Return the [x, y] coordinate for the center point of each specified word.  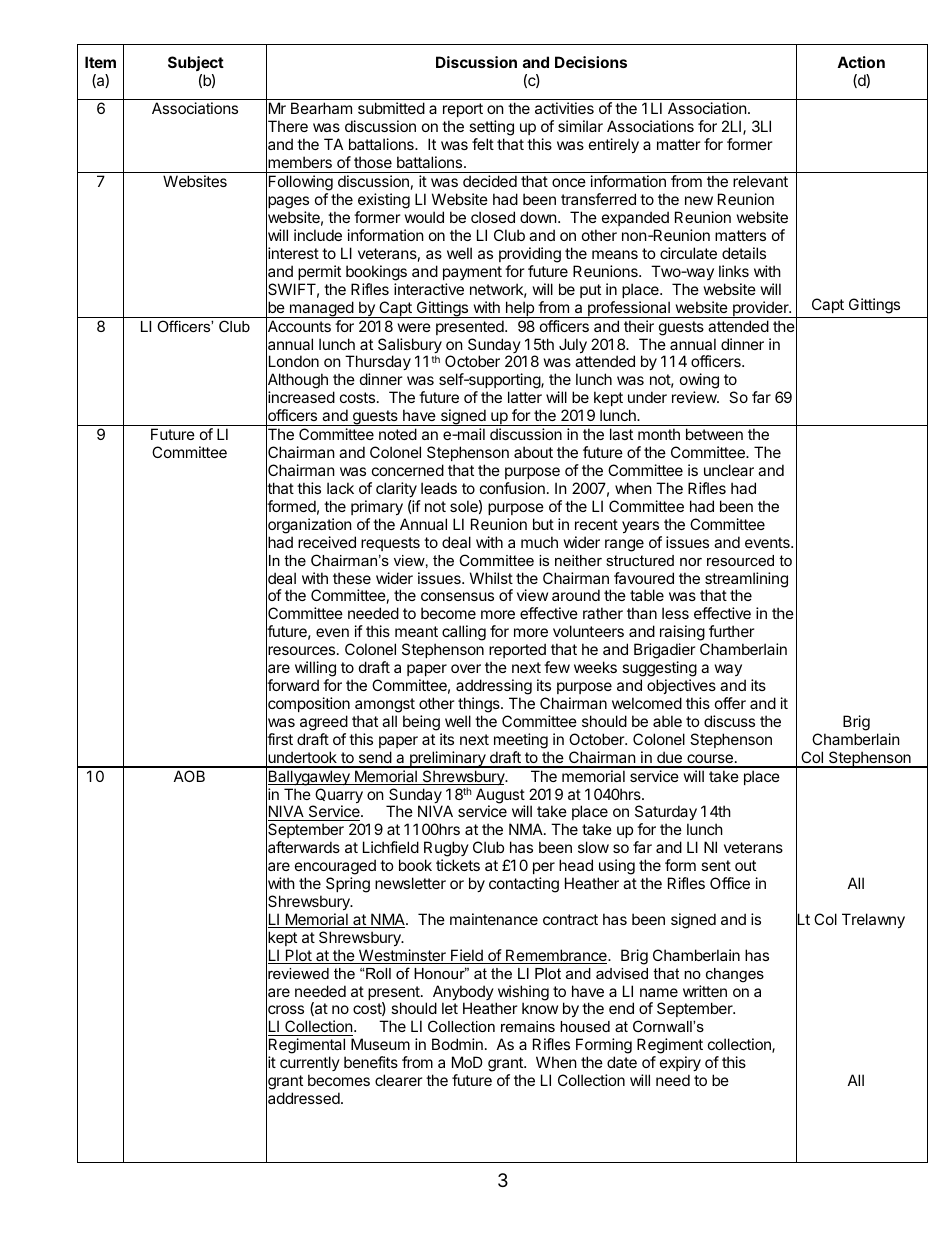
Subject [196, 63]
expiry [680, 1063]
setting [491, 129]
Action [861, 62]
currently [310, 1063]
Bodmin [457, 1044]
